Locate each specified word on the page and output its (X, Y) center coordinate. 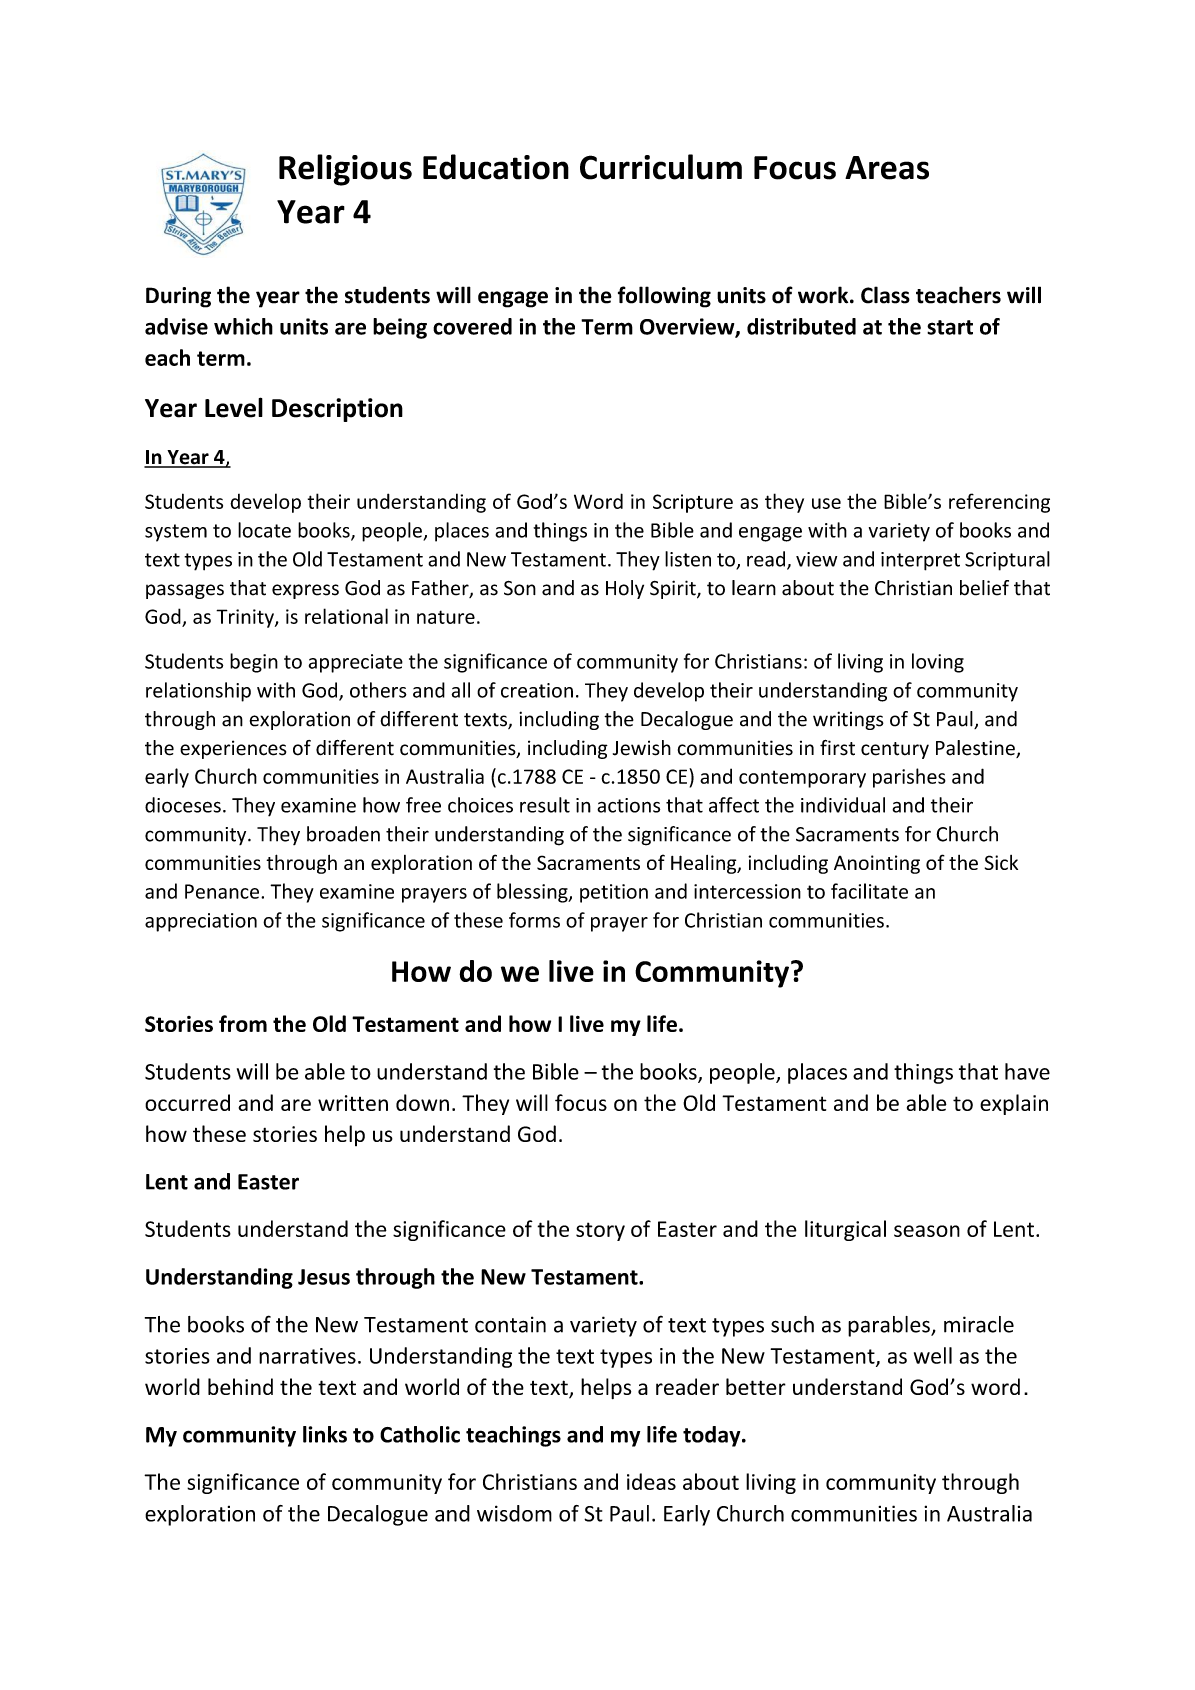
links (325, 1434)
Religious (345, 170)
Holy (625, 589)
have (1027, 1071)
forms (534, 920)
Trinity (246, 618)
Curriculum (661, 167)
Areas (887, 168)
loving (938, 663)
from (243, 1023)
